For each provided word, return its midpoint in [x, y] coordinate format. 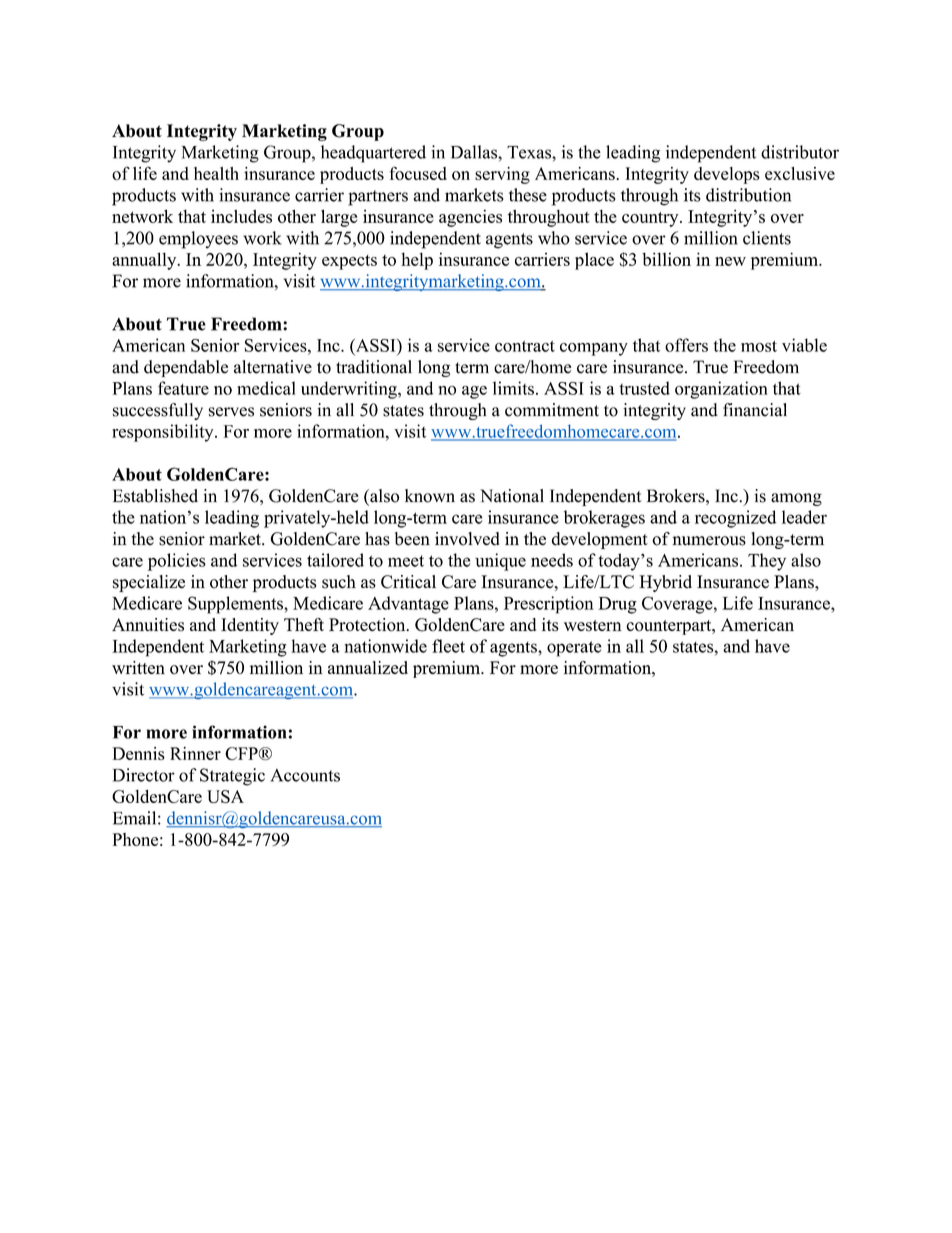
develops [727, 175]
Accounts [305, 775]
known [430, 496]
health [216, 173]
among [796, 499]
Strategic [232, 777]
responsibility [164, 433]
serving [502, 175]
